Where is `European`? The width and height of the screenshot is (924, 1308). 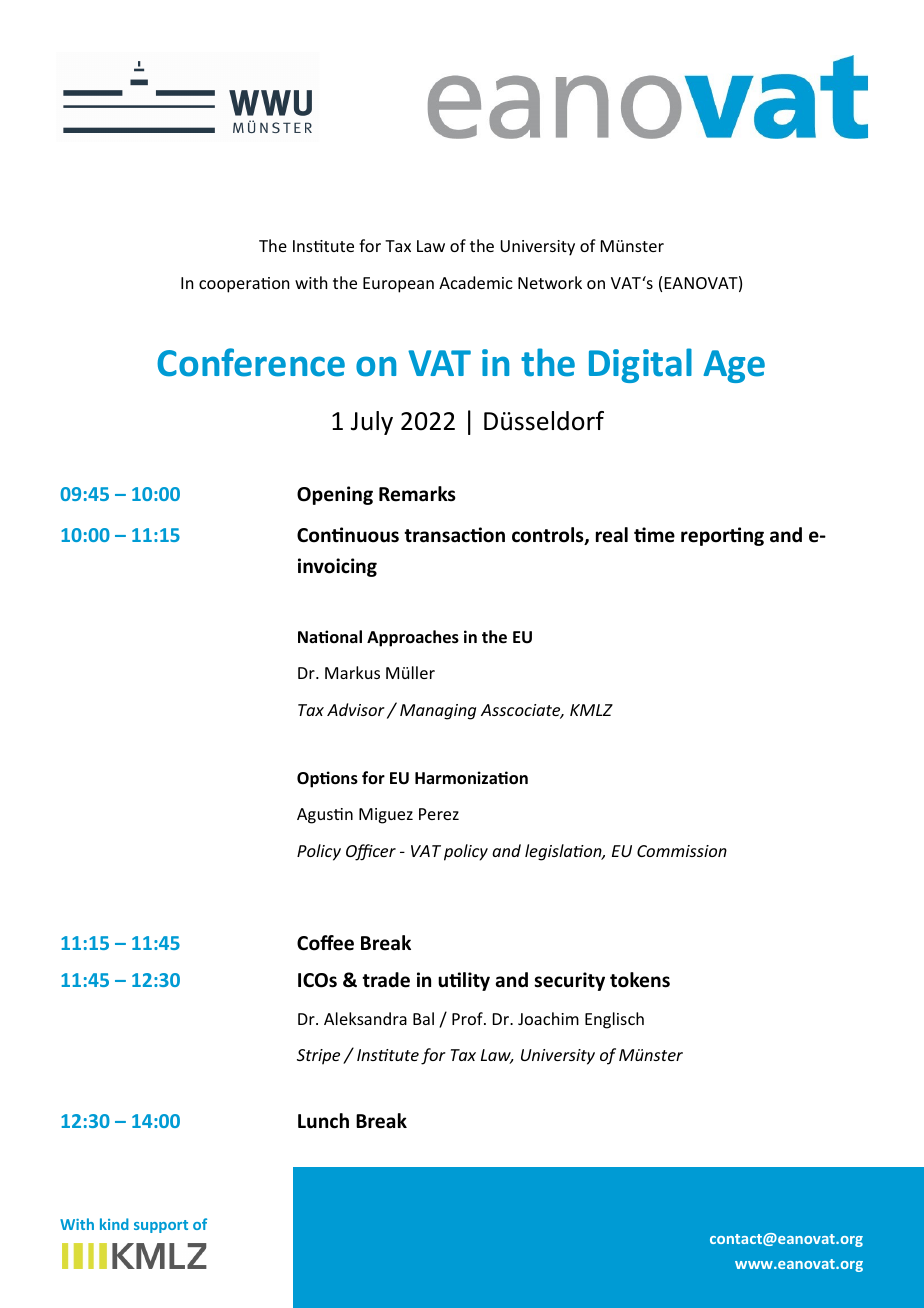 European is located at coordinates (398, 285).
